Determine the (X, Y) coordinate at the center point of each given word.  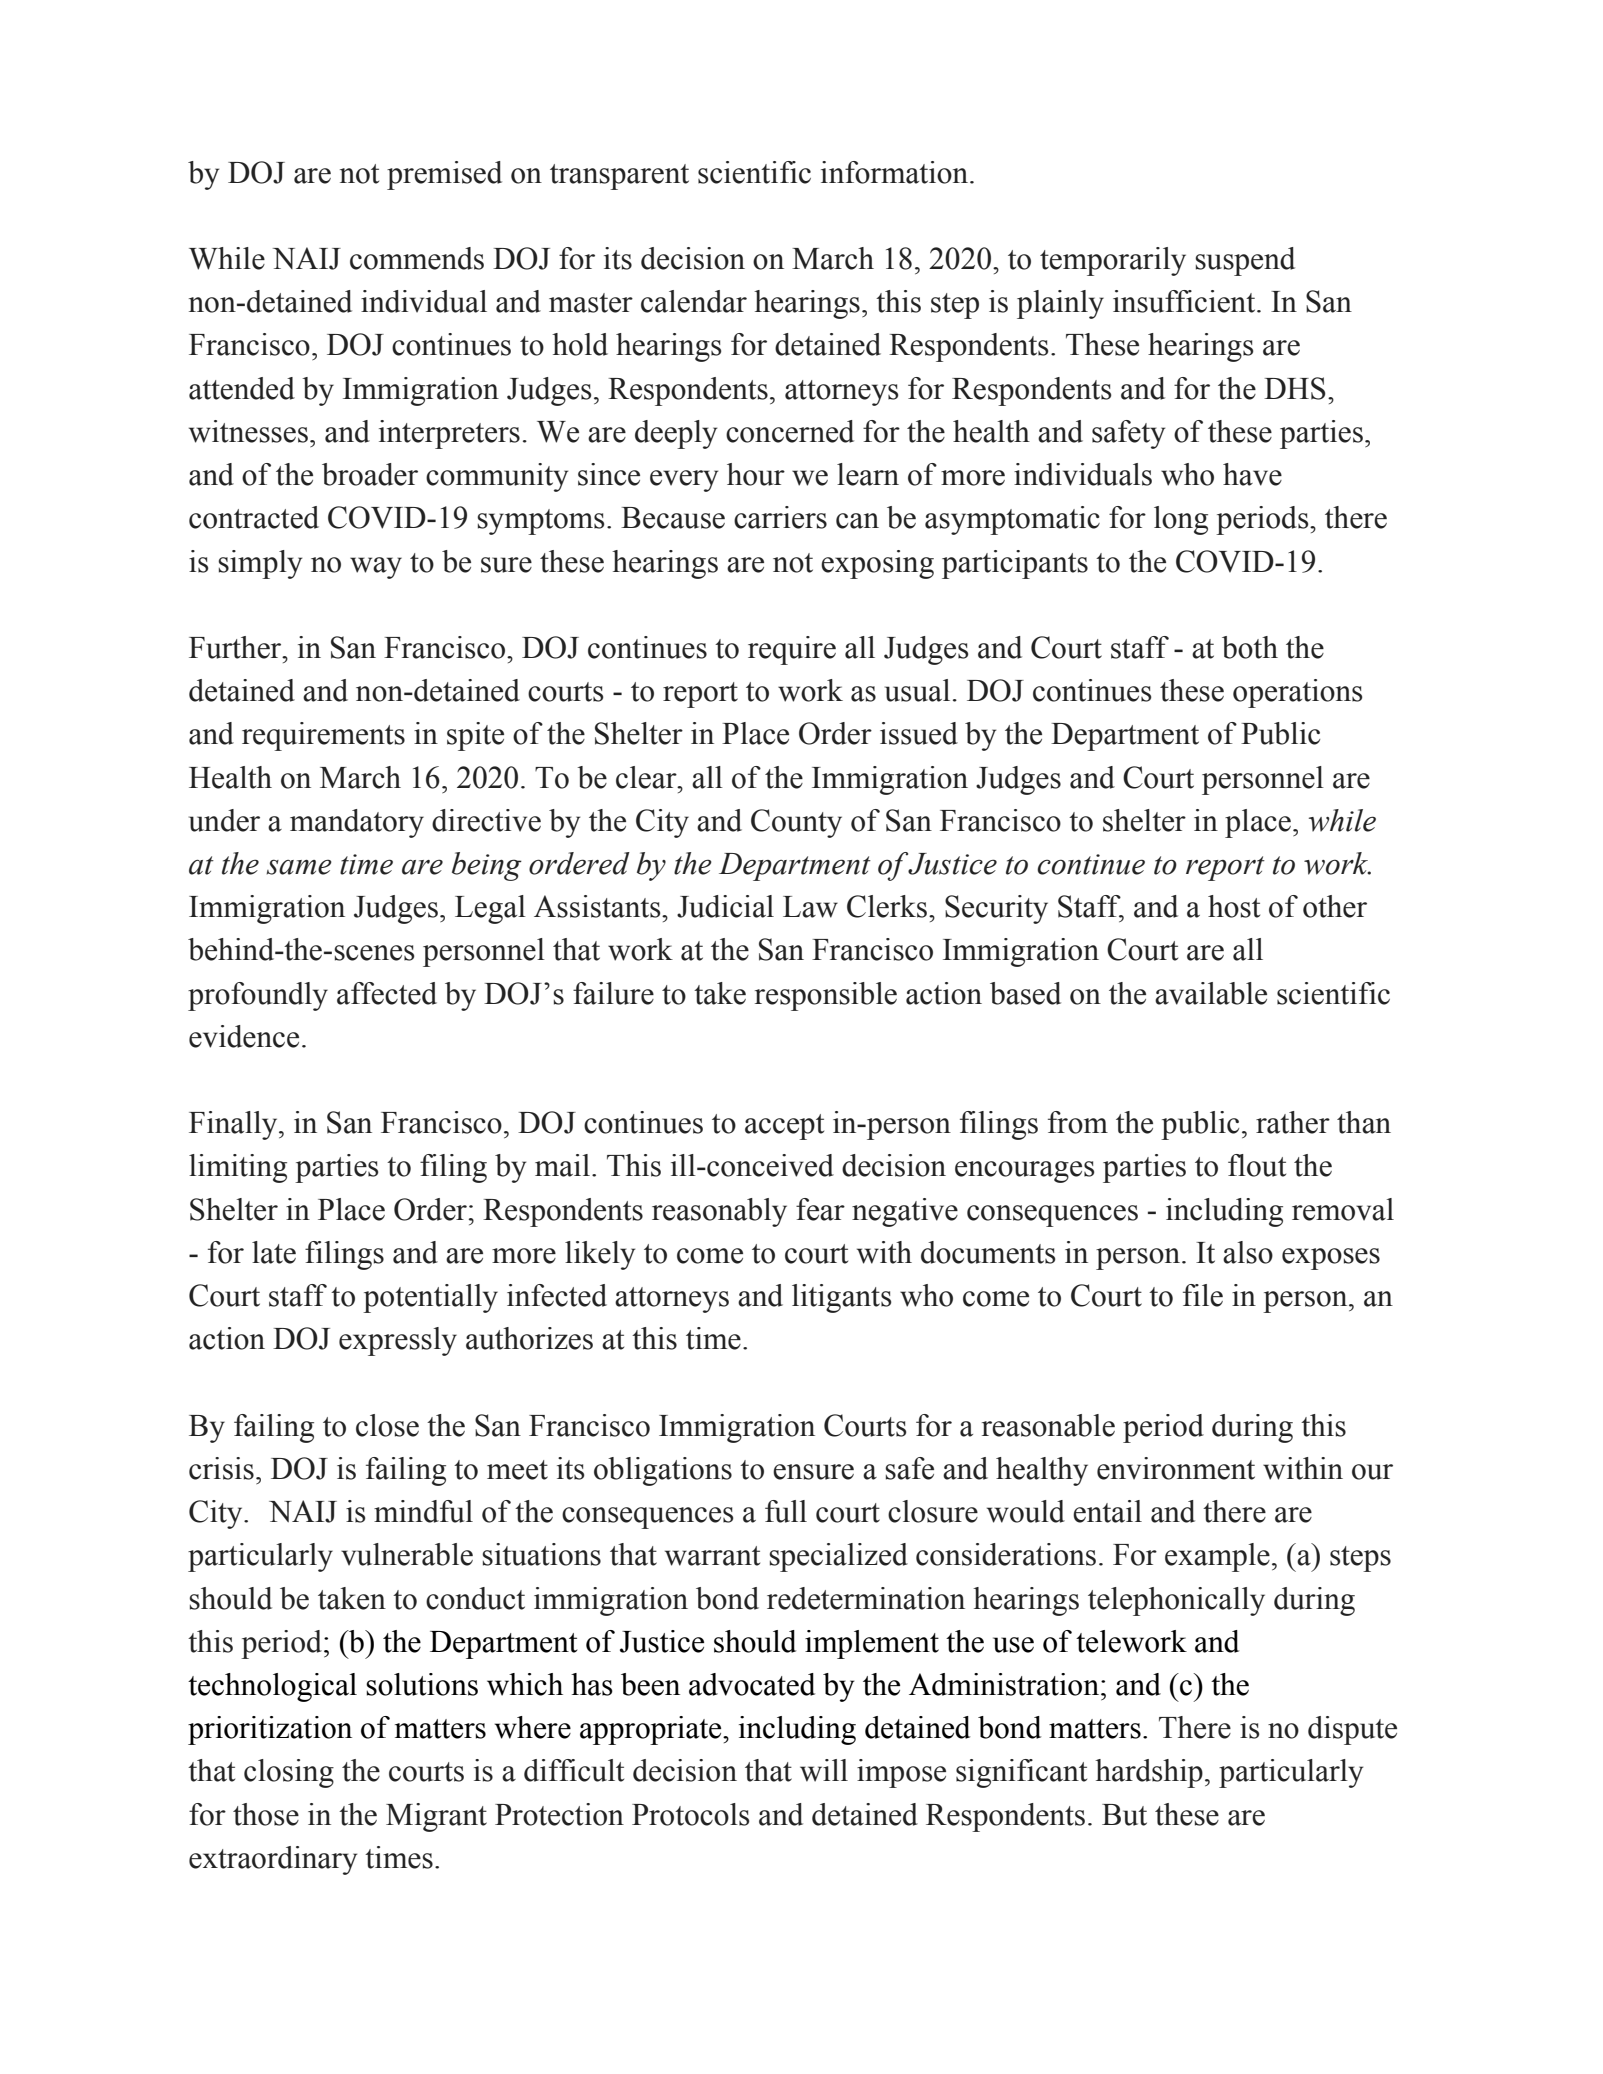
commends (417, 258)
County (796, 823)
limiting (238, 1168)
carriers (780, 517)
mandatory (357, 823)
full (786, 1511)
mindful (423, 1511)
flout (1257, 1165)
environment (1176, 1468)
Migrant (436, 1817)
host (1234, 906)
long (1181, 520)
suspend (1245, 261)
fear (820, 1209)
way (376, 568)
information (896, 172)
